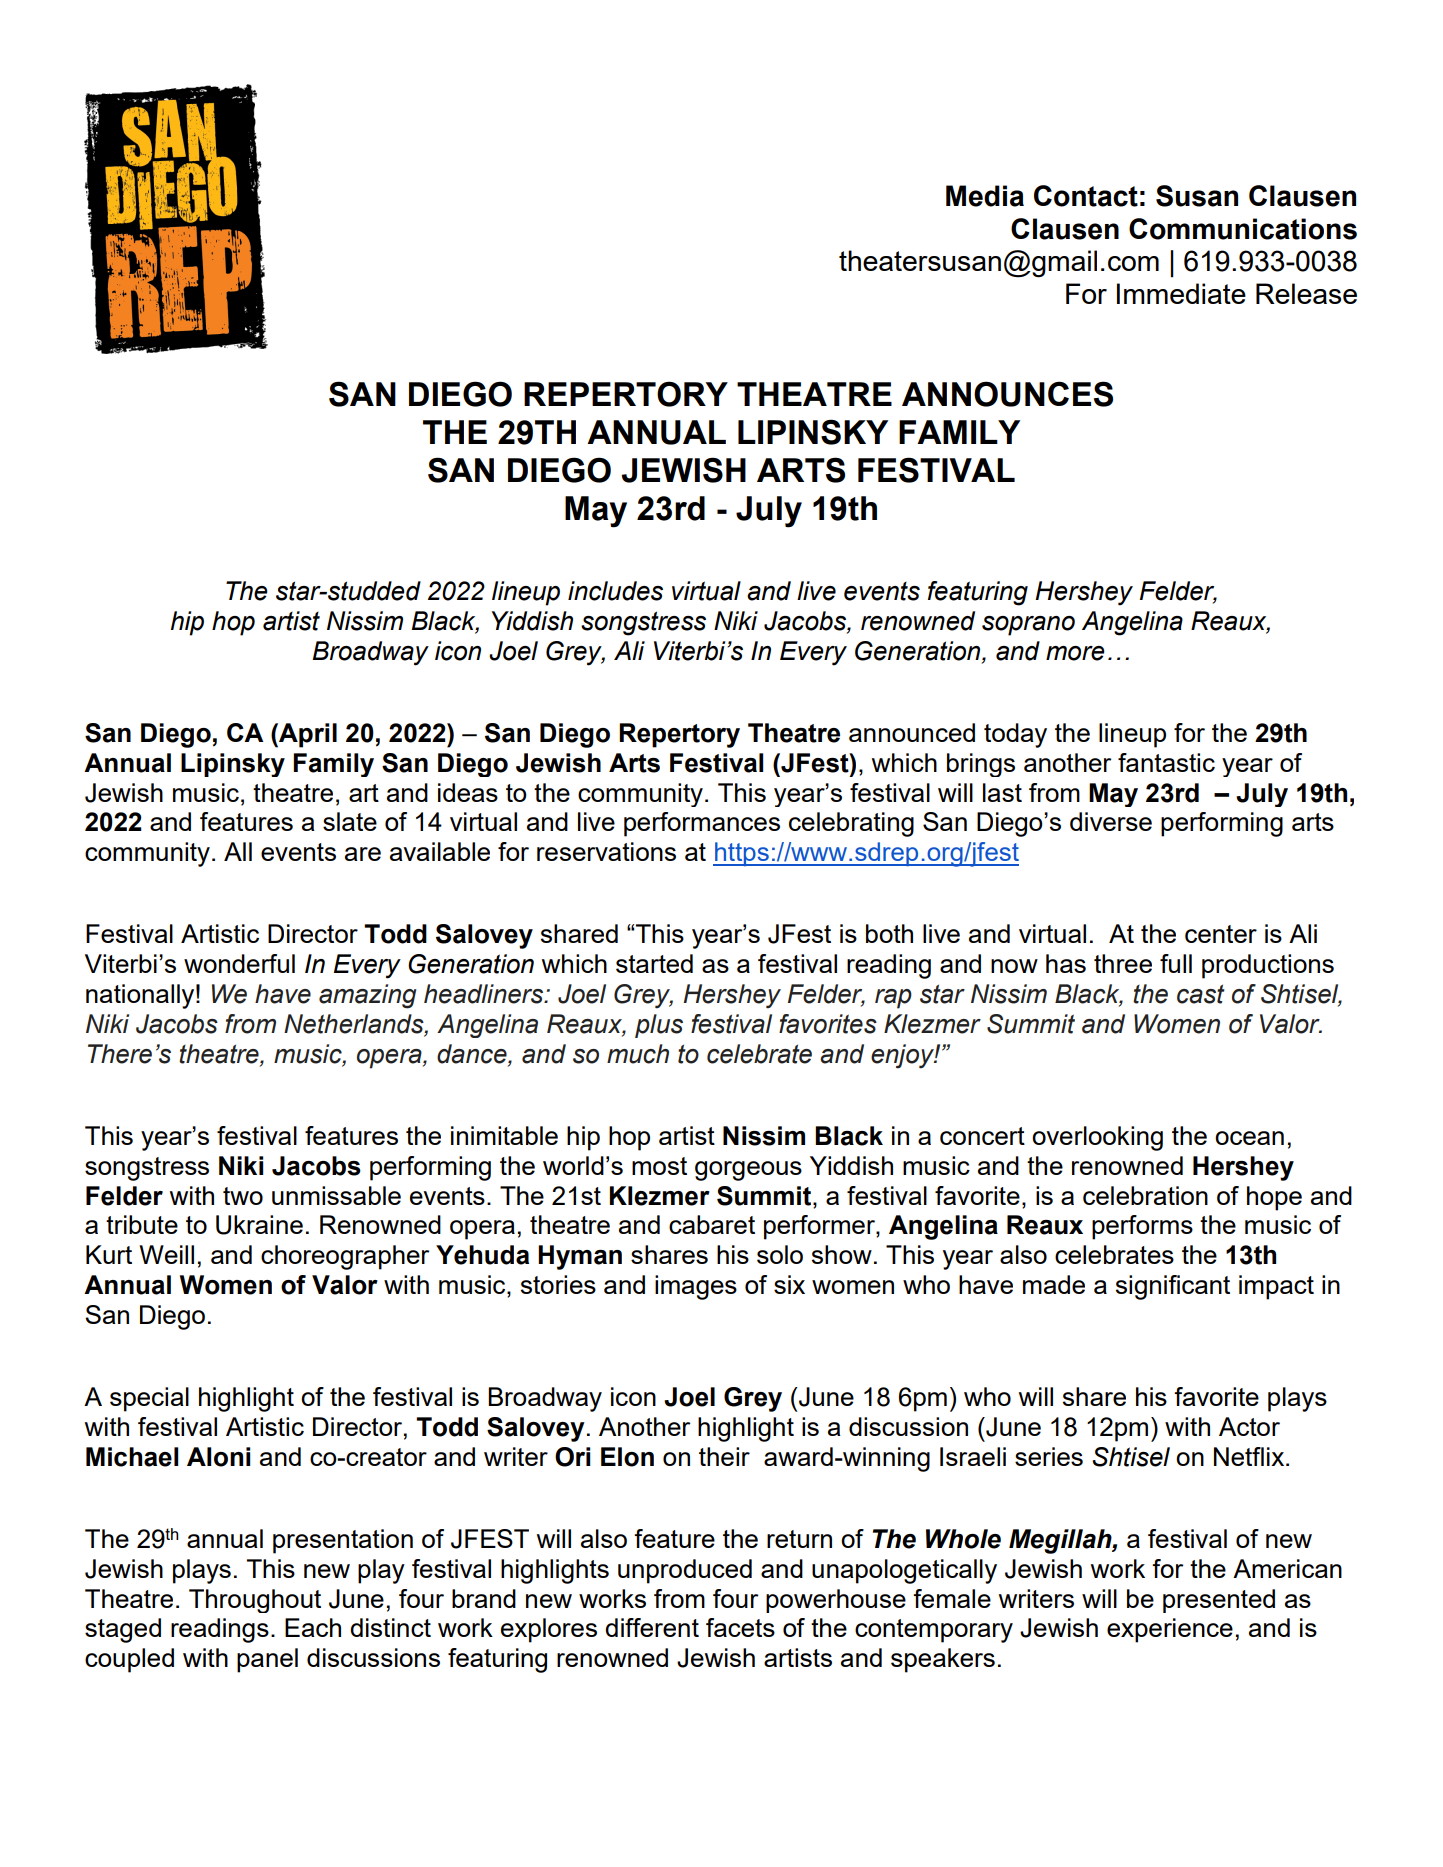  Describe the element at coordinates (1145, 1195) in the image. I see `celebration` at that location.
